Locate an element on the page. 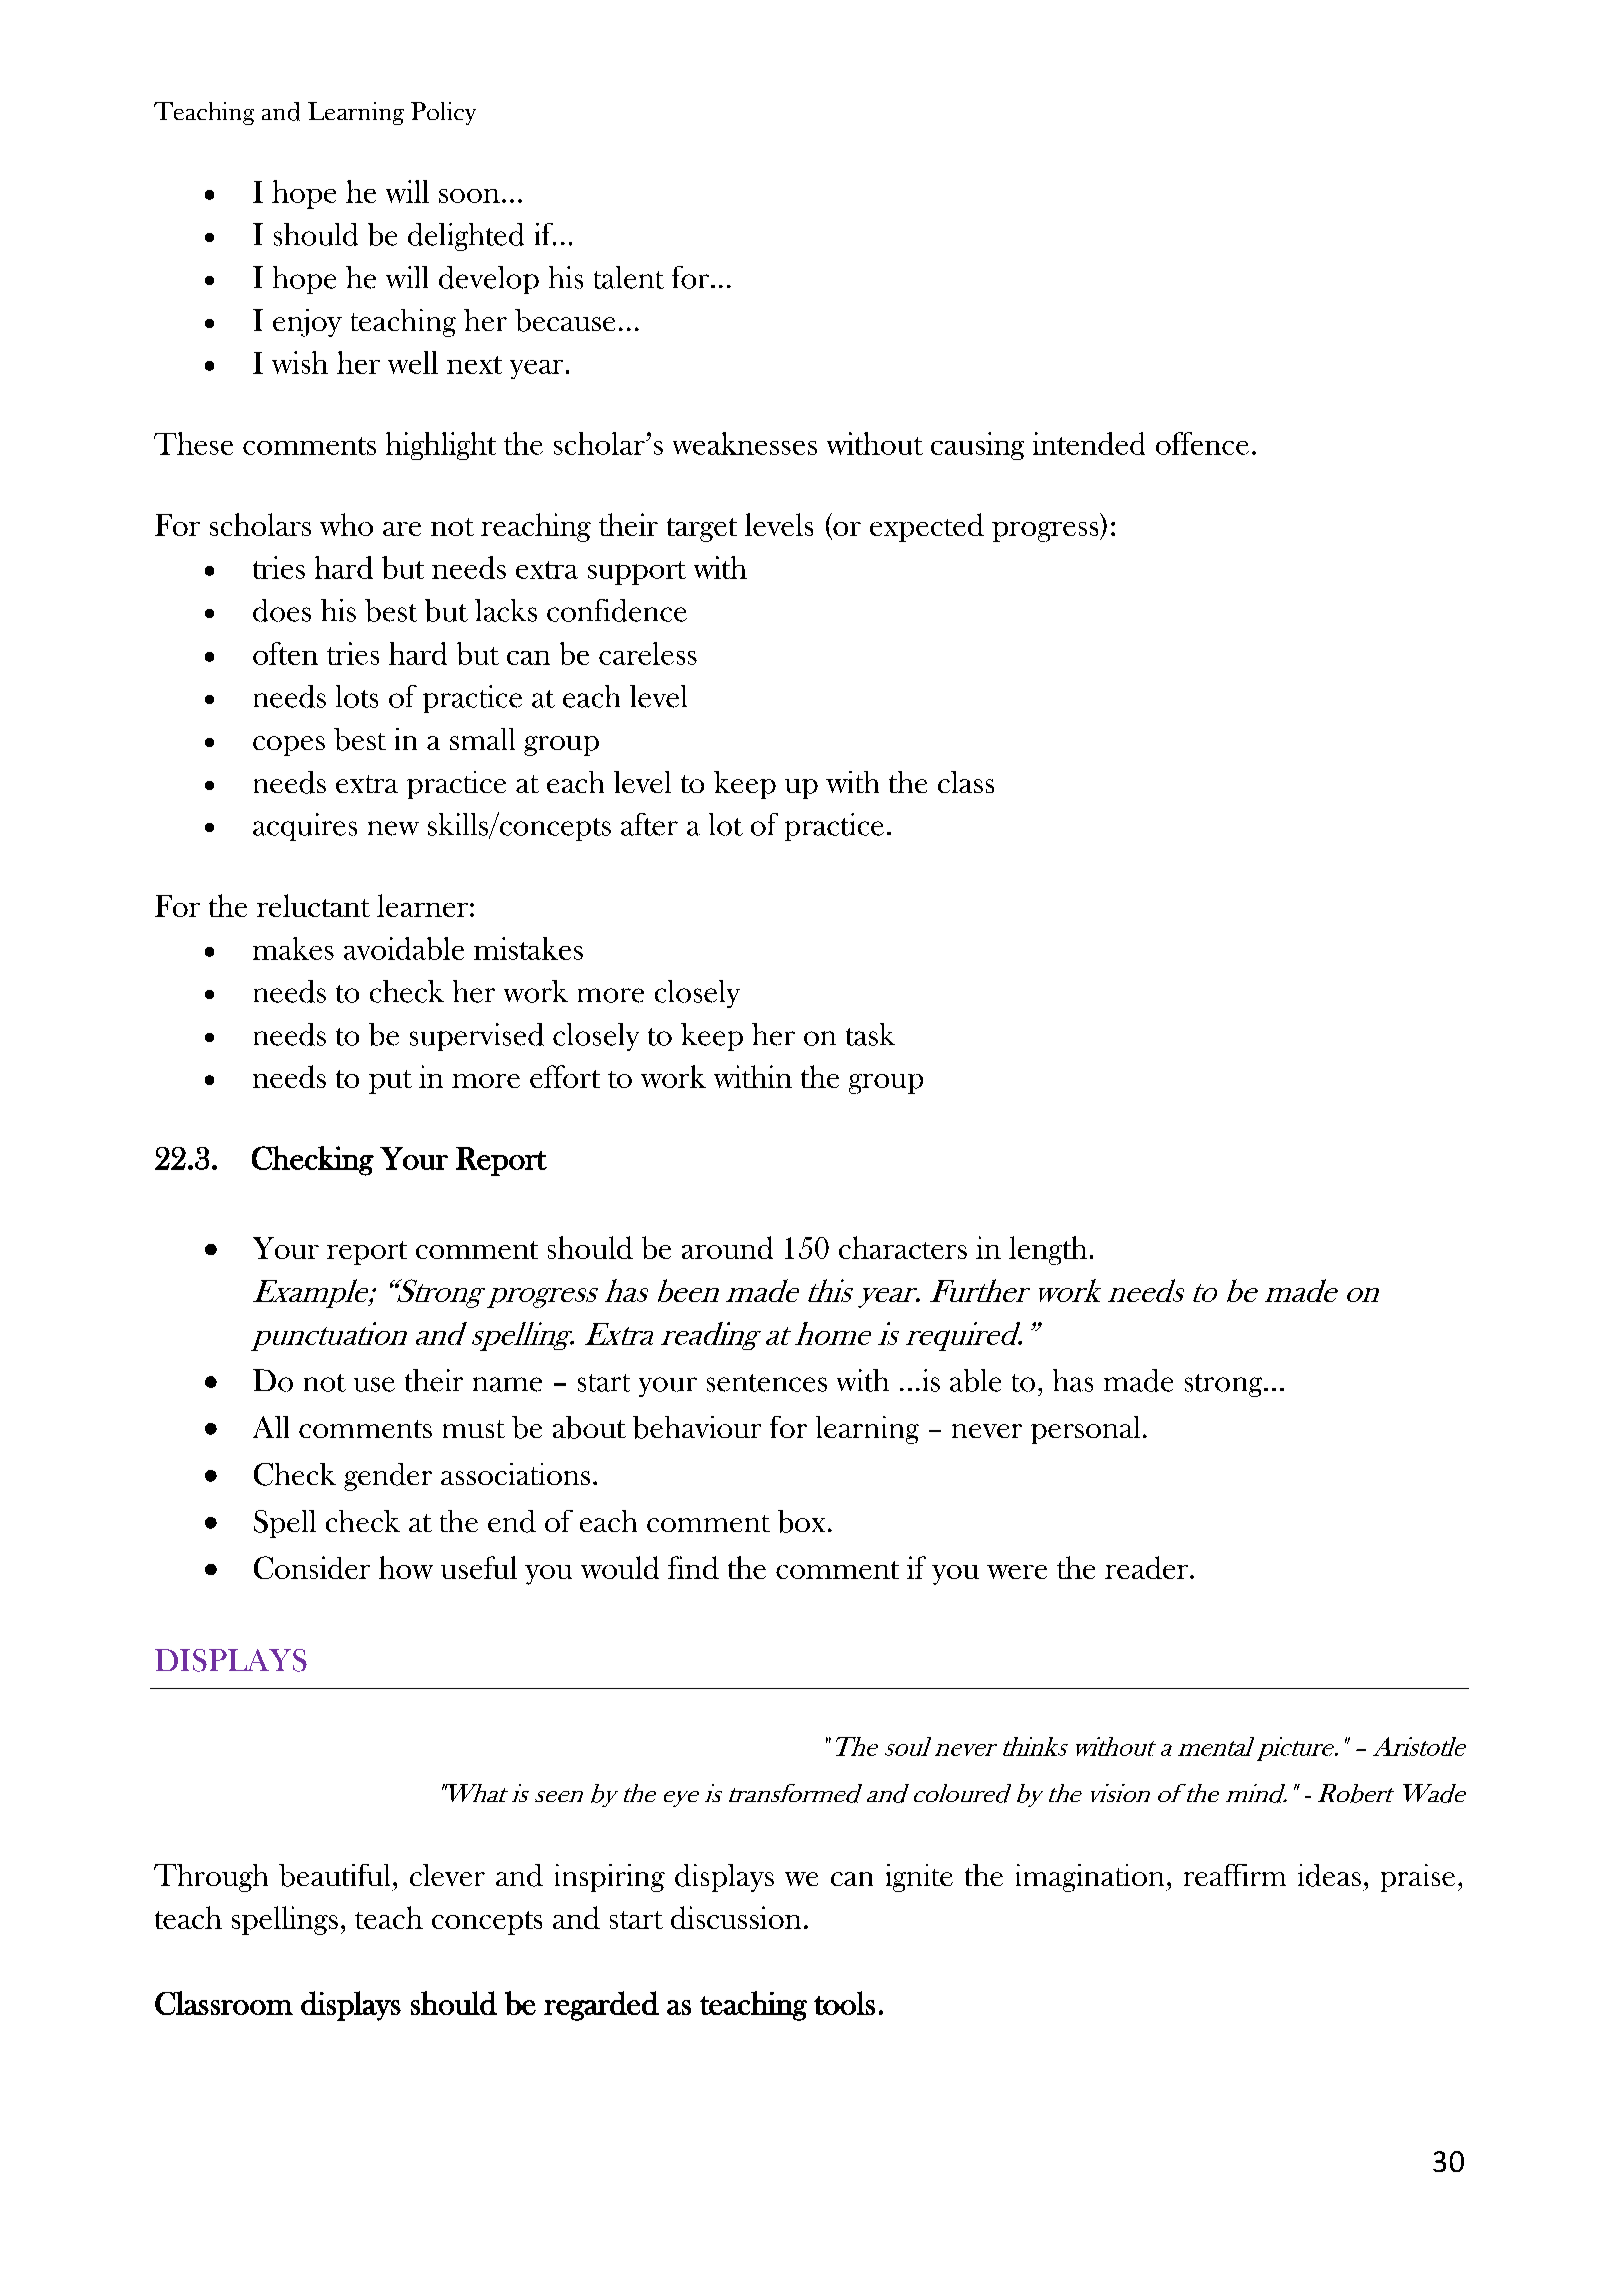 The height and width of the image is (2292, 1619). tools is located at coordinates (844, 2003).
